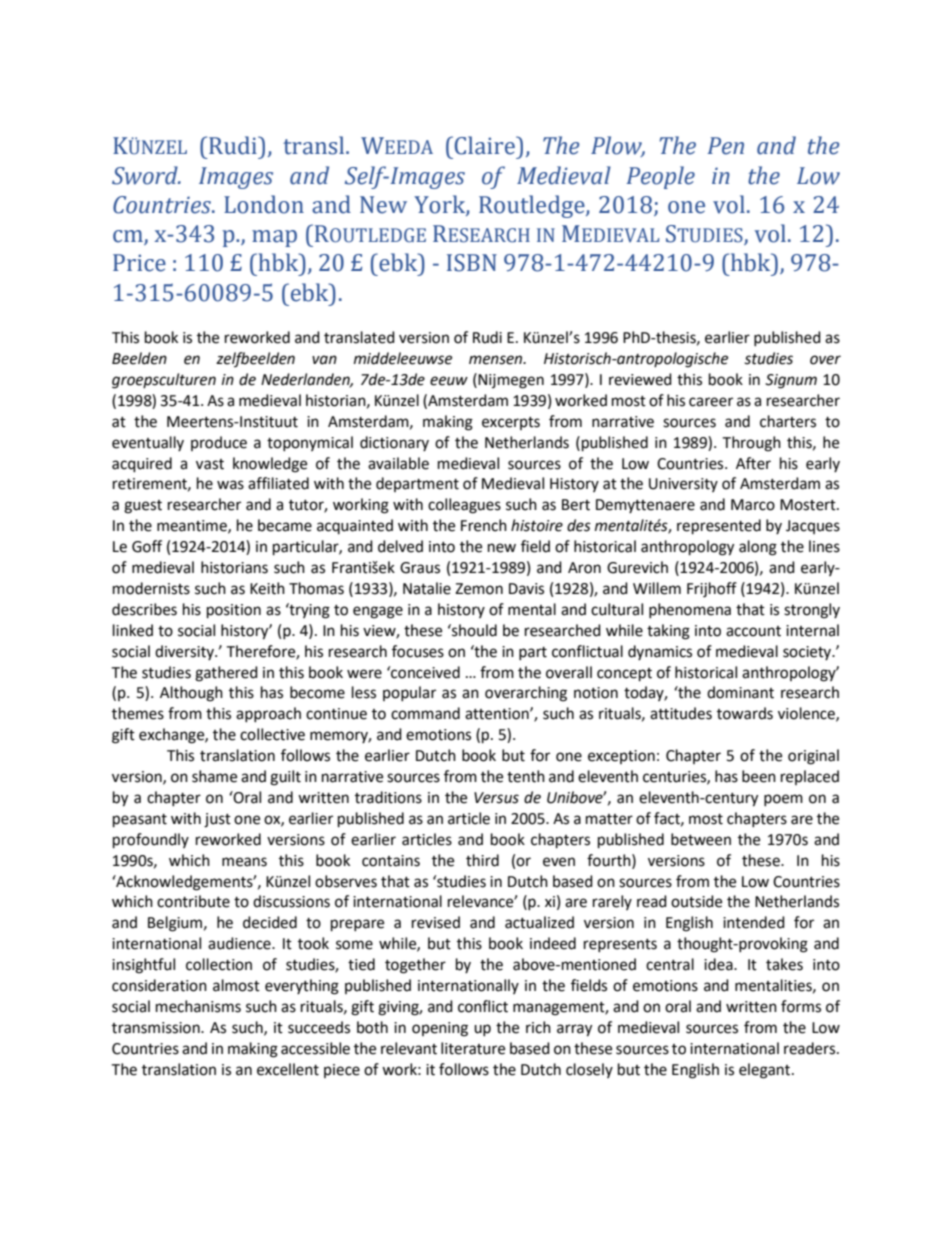 The height and width of the screenshot is (1233, 952). What do you see at coordinates (234, 611) in the screenshot?
I see `position` at bounding box center [234, 611].
